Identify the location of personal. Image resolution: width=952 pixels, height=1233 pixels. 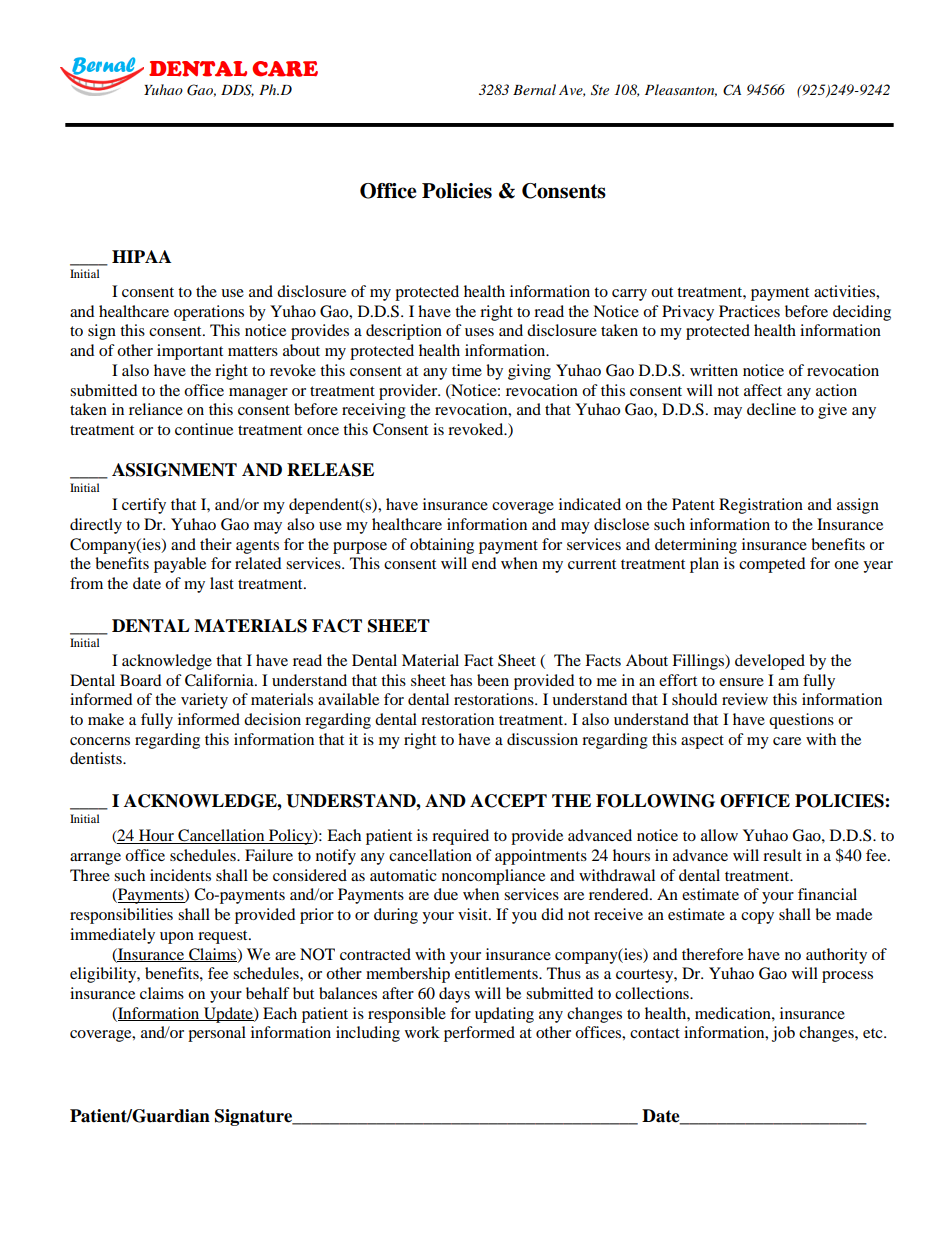
(217, 1034).
